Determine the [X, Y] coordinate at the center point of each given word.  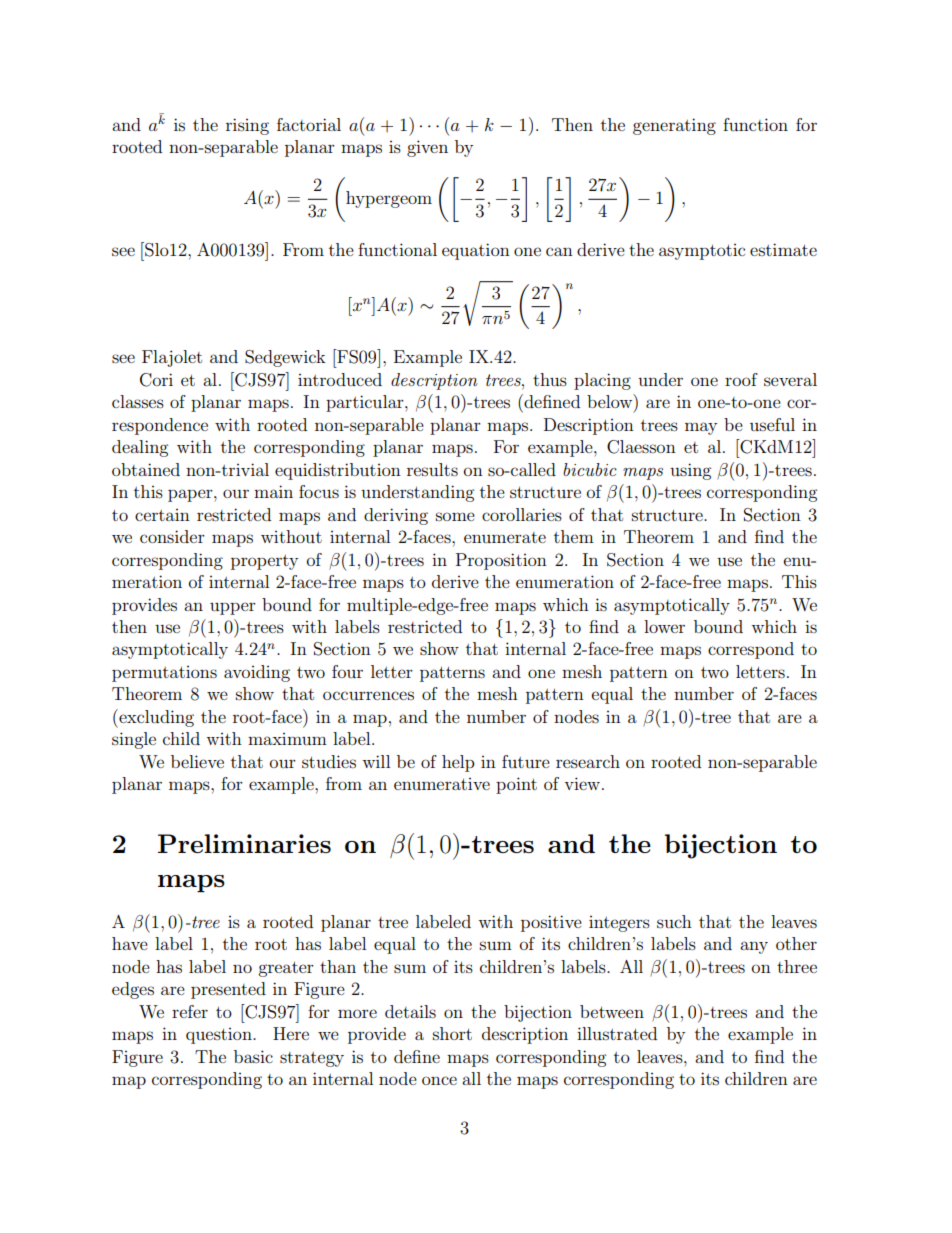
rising [247, 126]
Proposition [501, 561]
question [220, 1036]
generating [674, 126]
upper [233, 608]
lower [664, 626]
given [427, 148]
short [452, 1033]
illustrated [617, 1033]
